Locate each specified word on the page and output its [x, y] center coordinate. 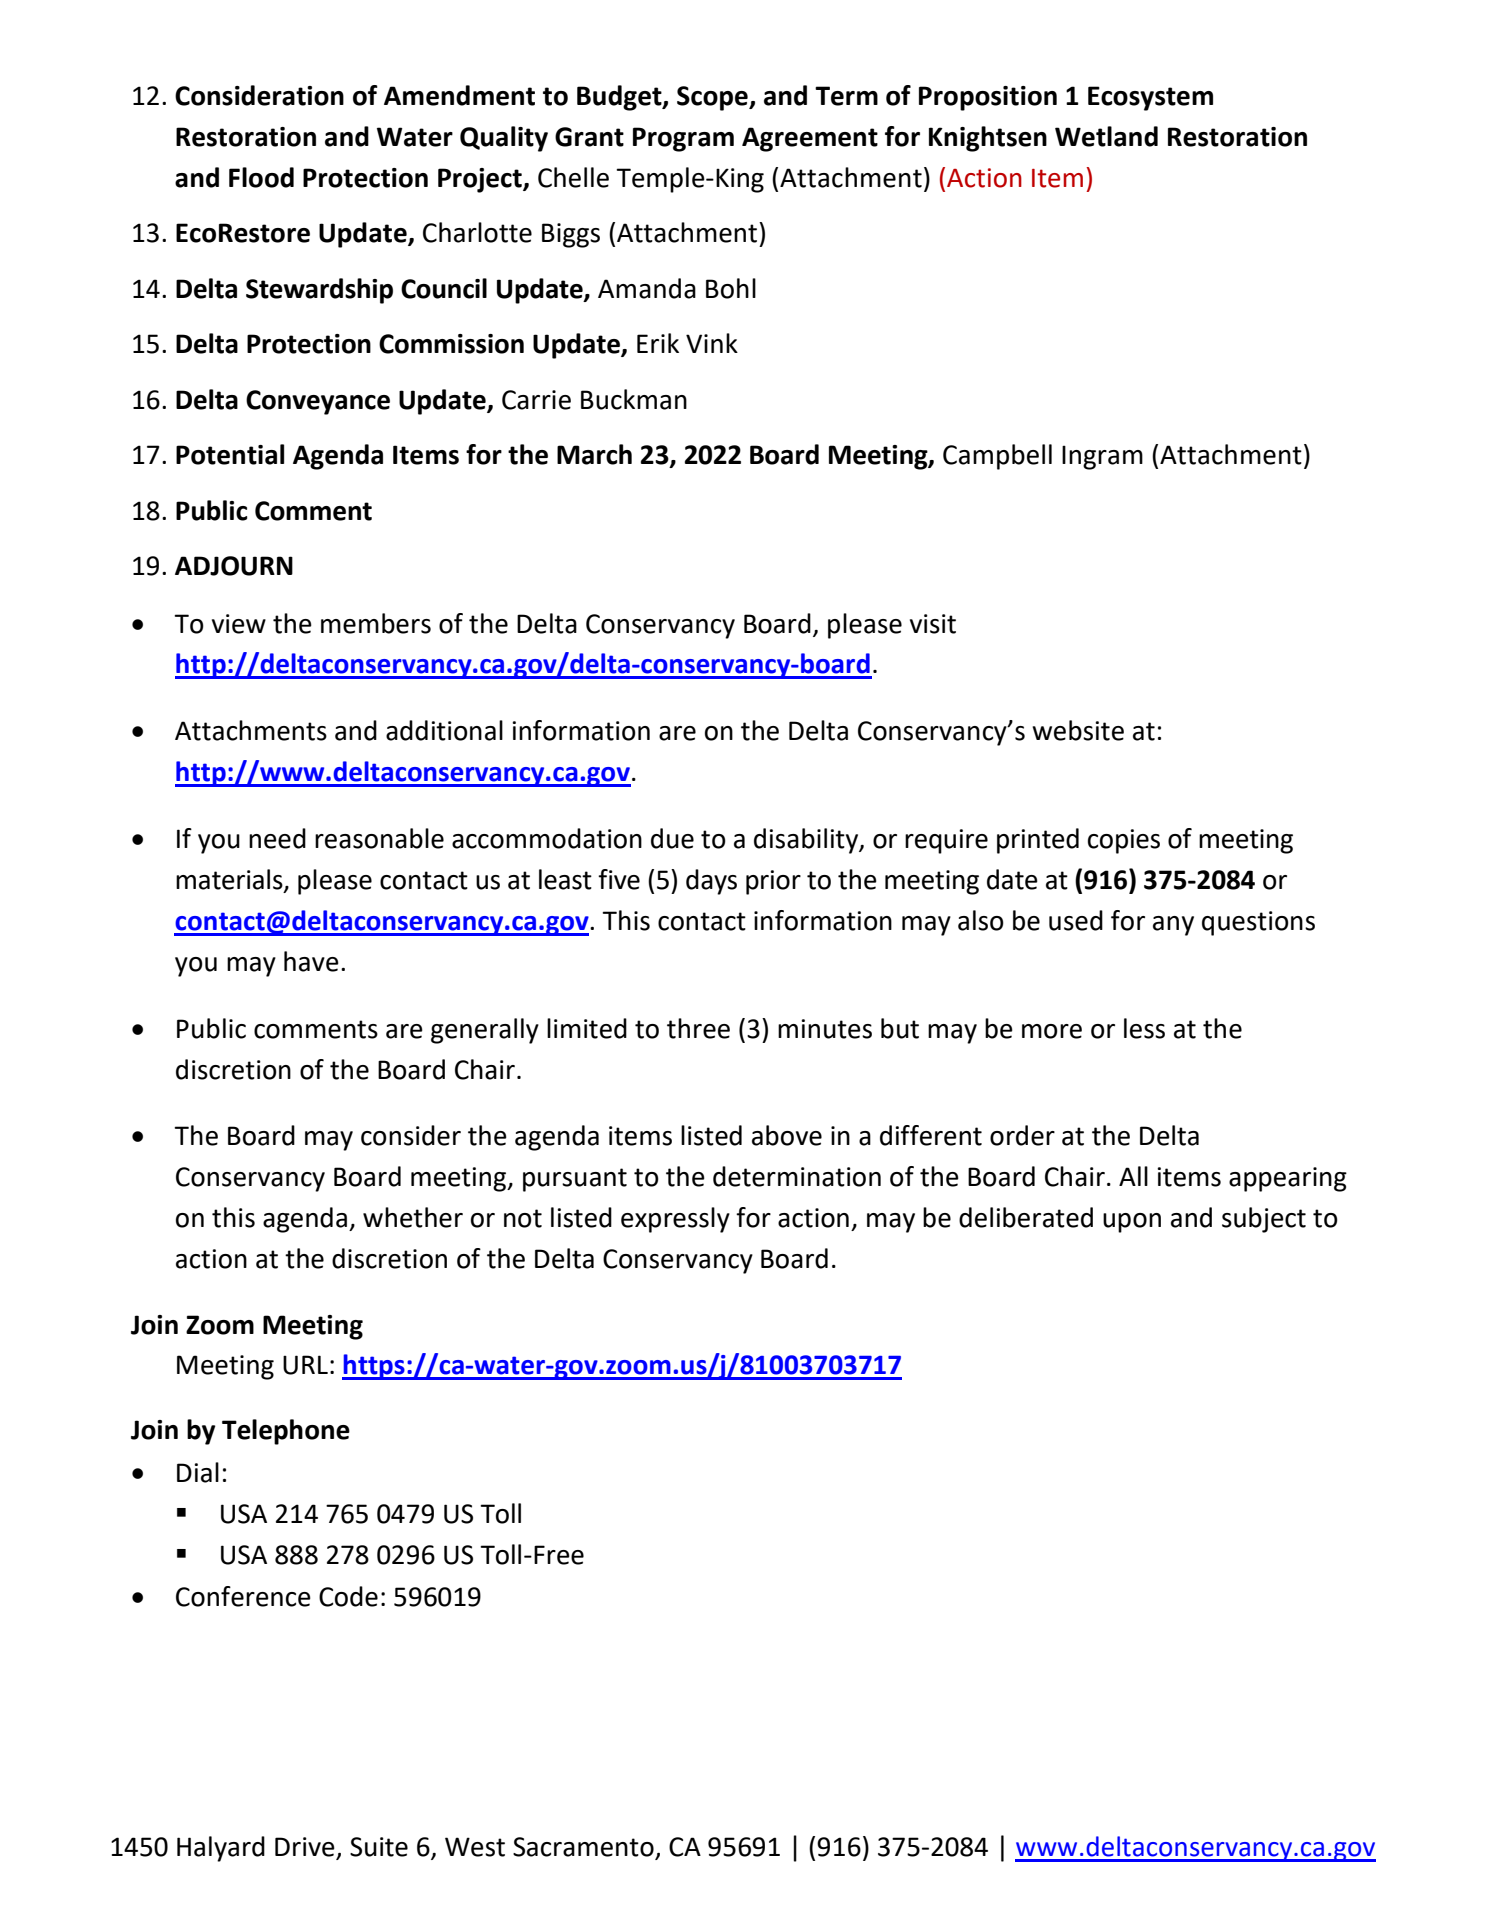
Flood [261, 177]
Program [683, 139]
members [376, 623]
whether [413, 1217]
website [1078, 730]
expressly [675, 1220]
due [672, 838]
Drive [306, 1848]
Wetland [1106, 136]
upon [1132, 1223]
